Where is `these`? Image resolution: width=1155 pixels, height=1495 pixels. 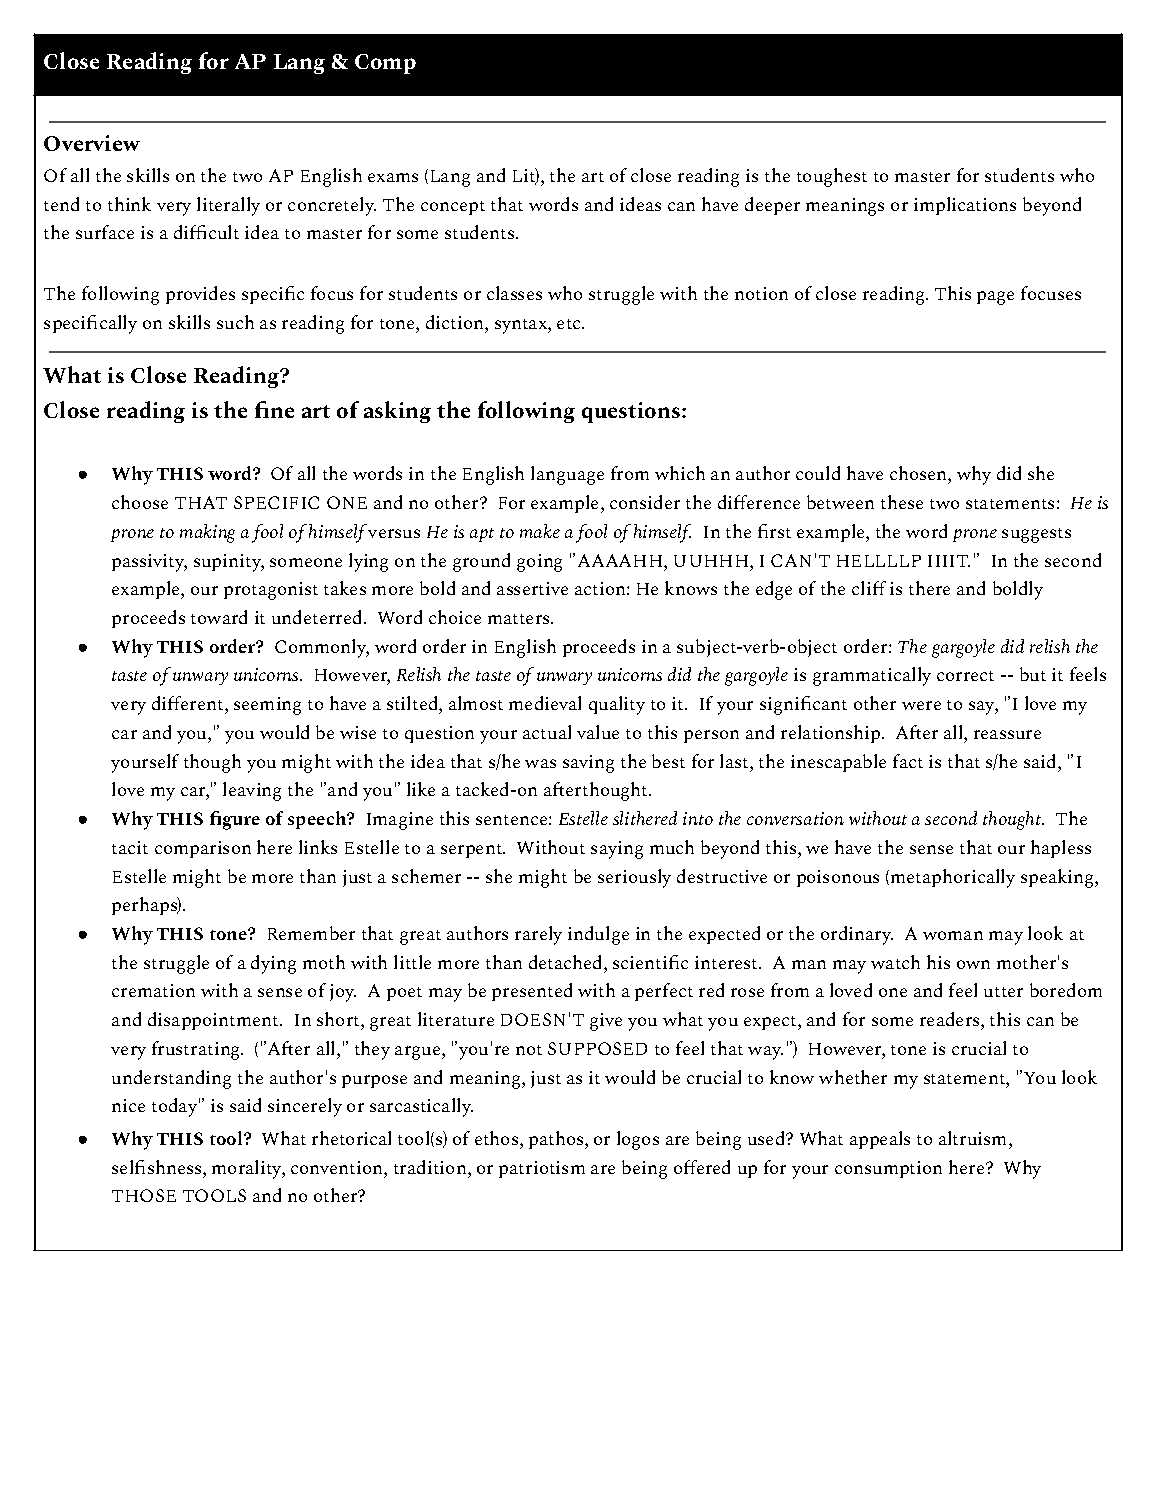 these is located at coordinates (902, 502).
